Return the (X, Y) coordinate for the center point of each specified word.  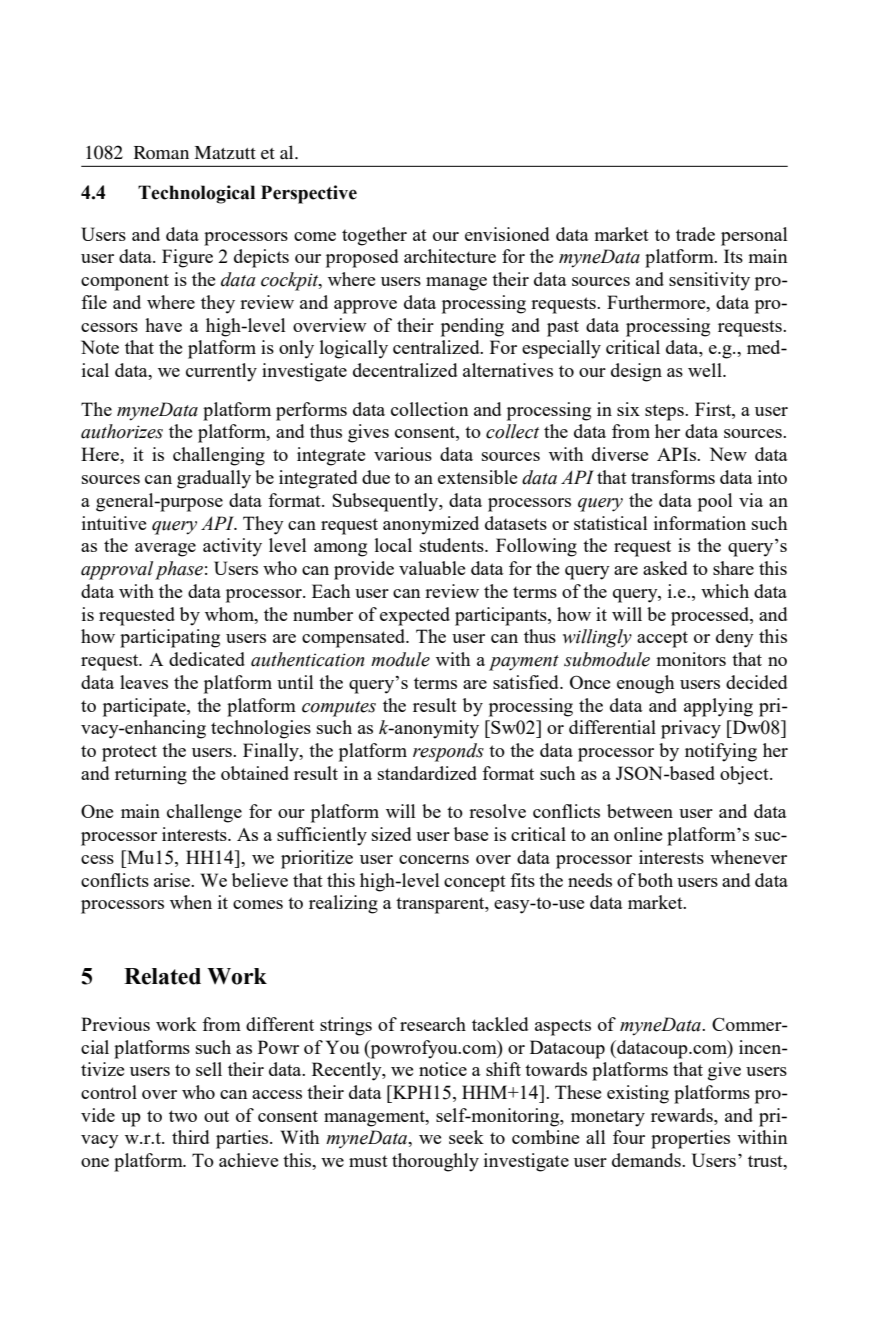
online (638, 834)
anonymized (431, 525)
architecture (450, 256)
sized (392, 834)
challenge (204, 813)
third (191, 1137)
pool (715, 502)
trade (695, 234)
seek (466, 1137)
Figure (187, 258)
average (165, 550)
